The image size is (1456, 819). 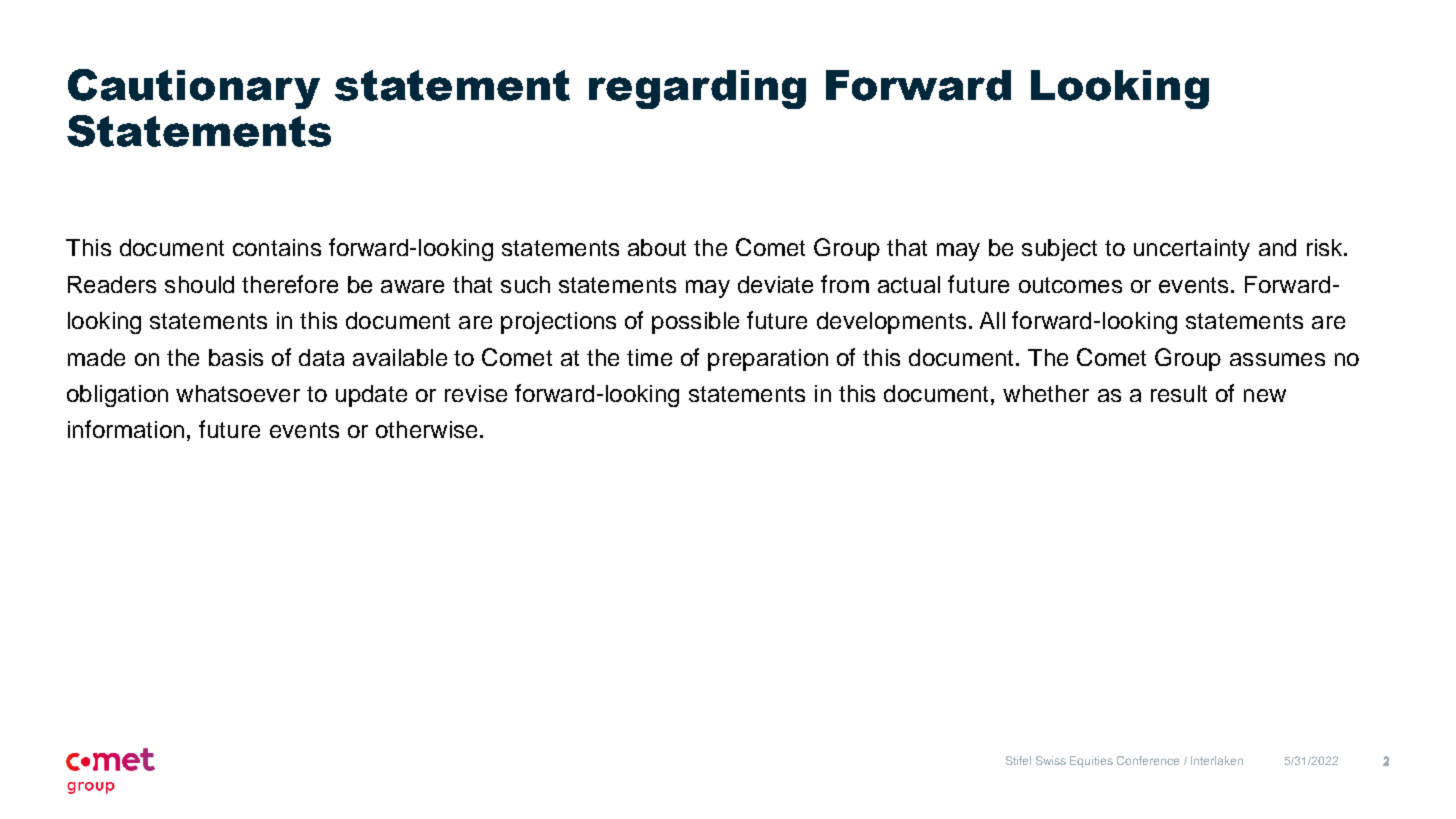 What do you see at coordinates (1148, 760) in the screenshot?
I see `Conference` at bounding box center [1148, 760].
